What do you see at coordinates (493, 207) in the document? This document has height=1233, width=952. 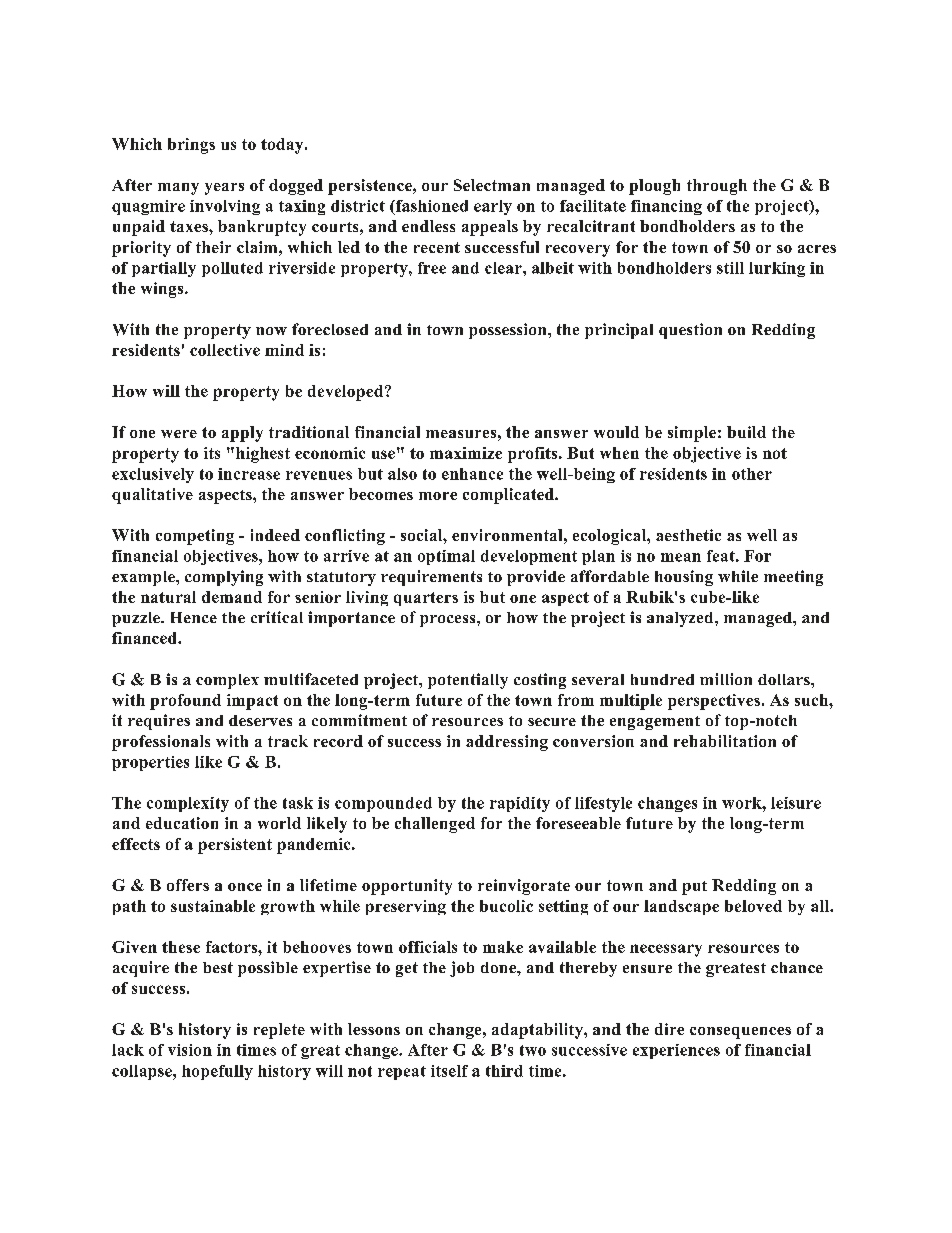 I see `early` at bounding box center [493, 207].
